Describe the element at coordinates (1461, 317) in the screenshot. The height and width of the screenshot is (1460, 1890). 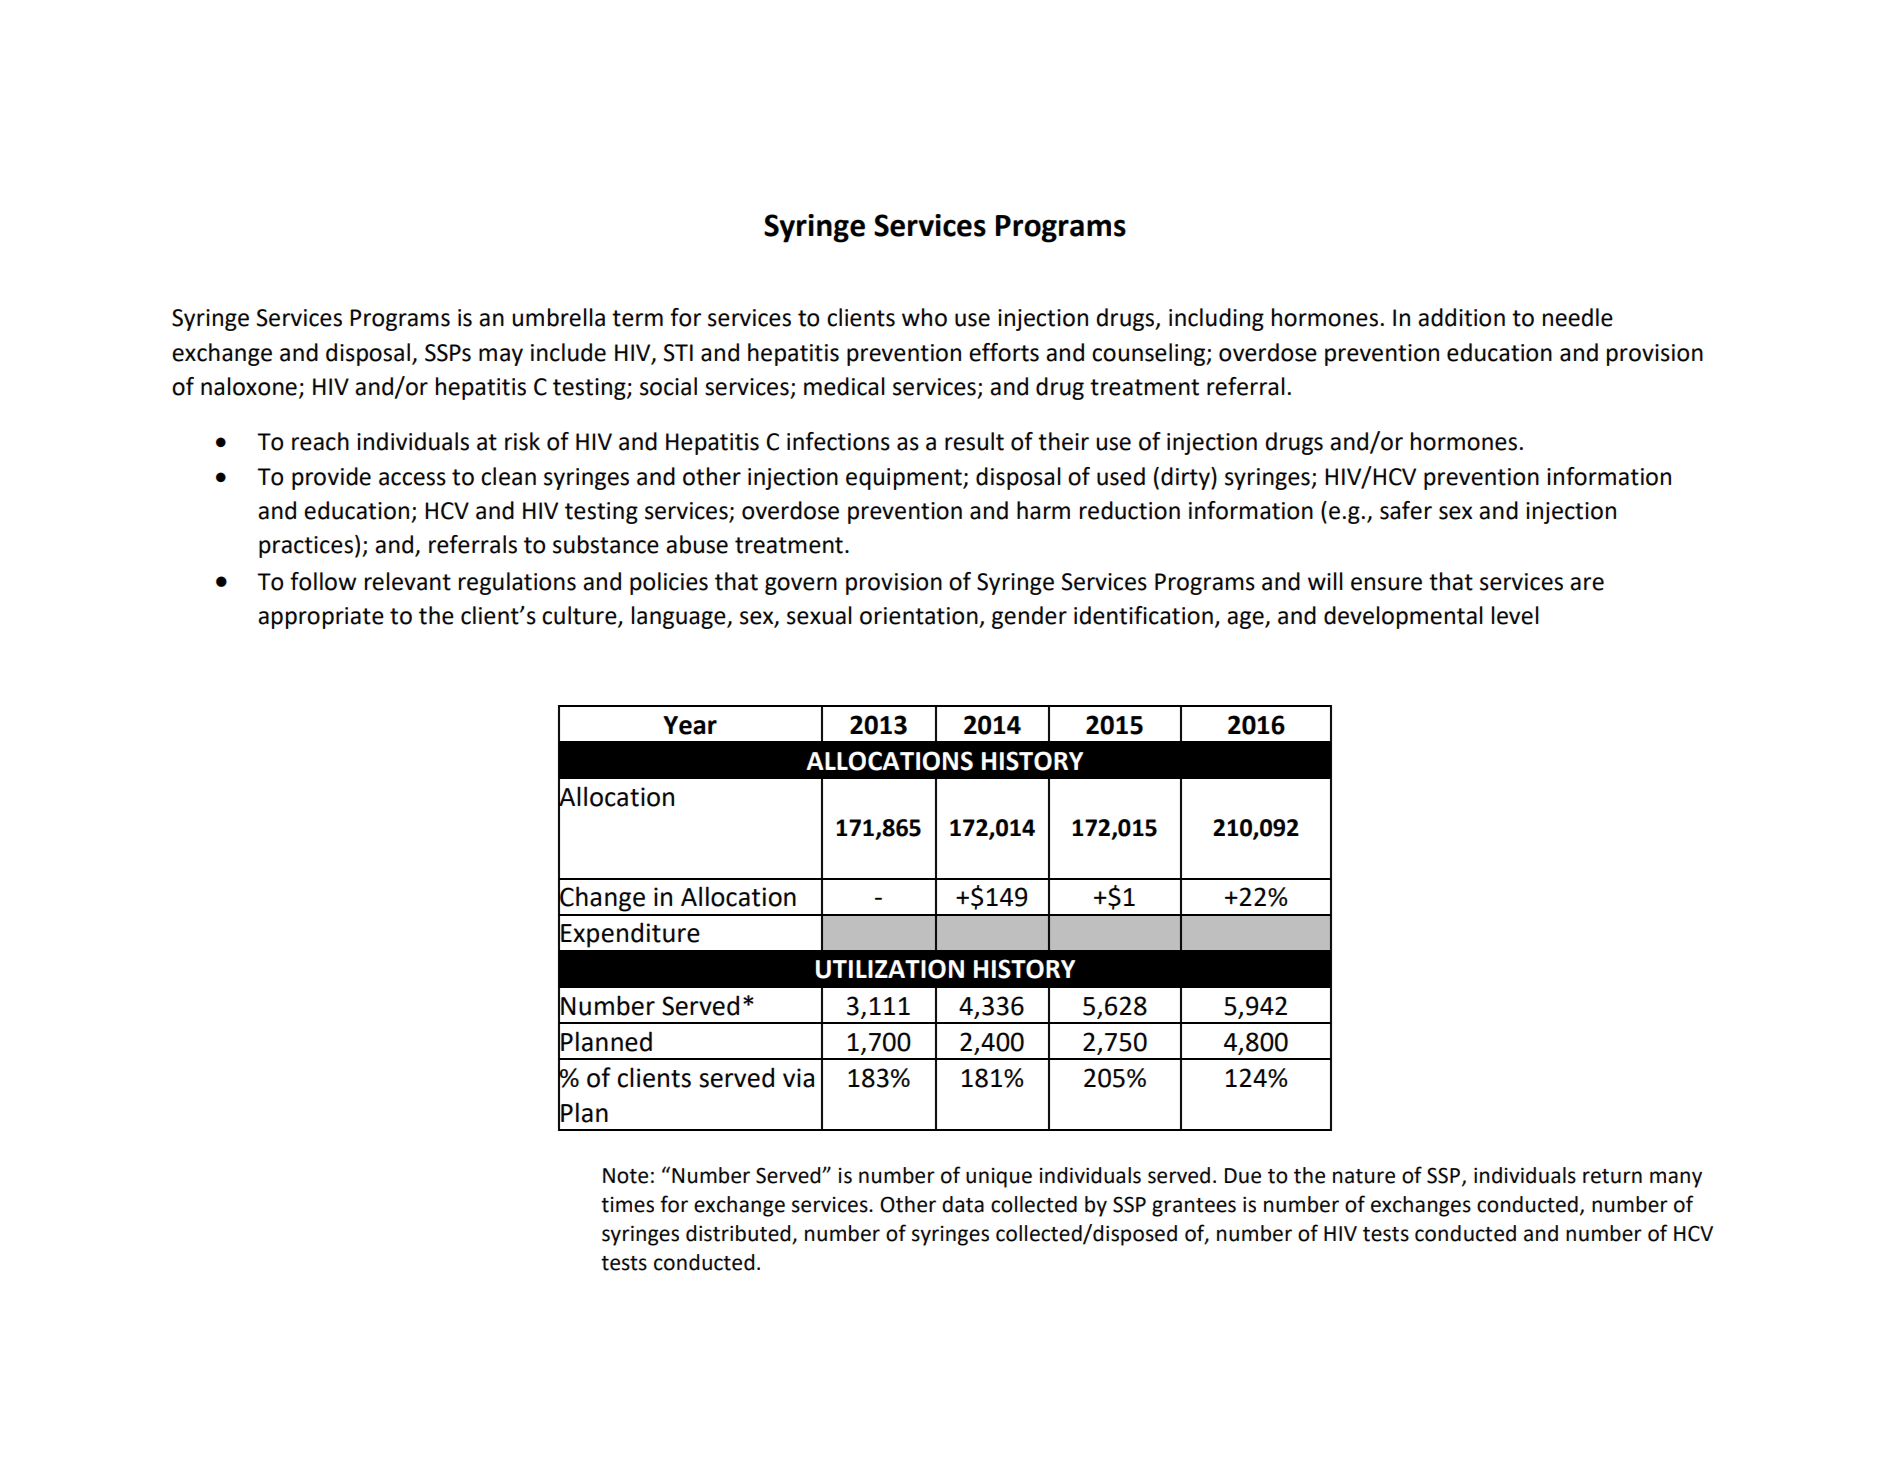
I see `addition` at that location.
